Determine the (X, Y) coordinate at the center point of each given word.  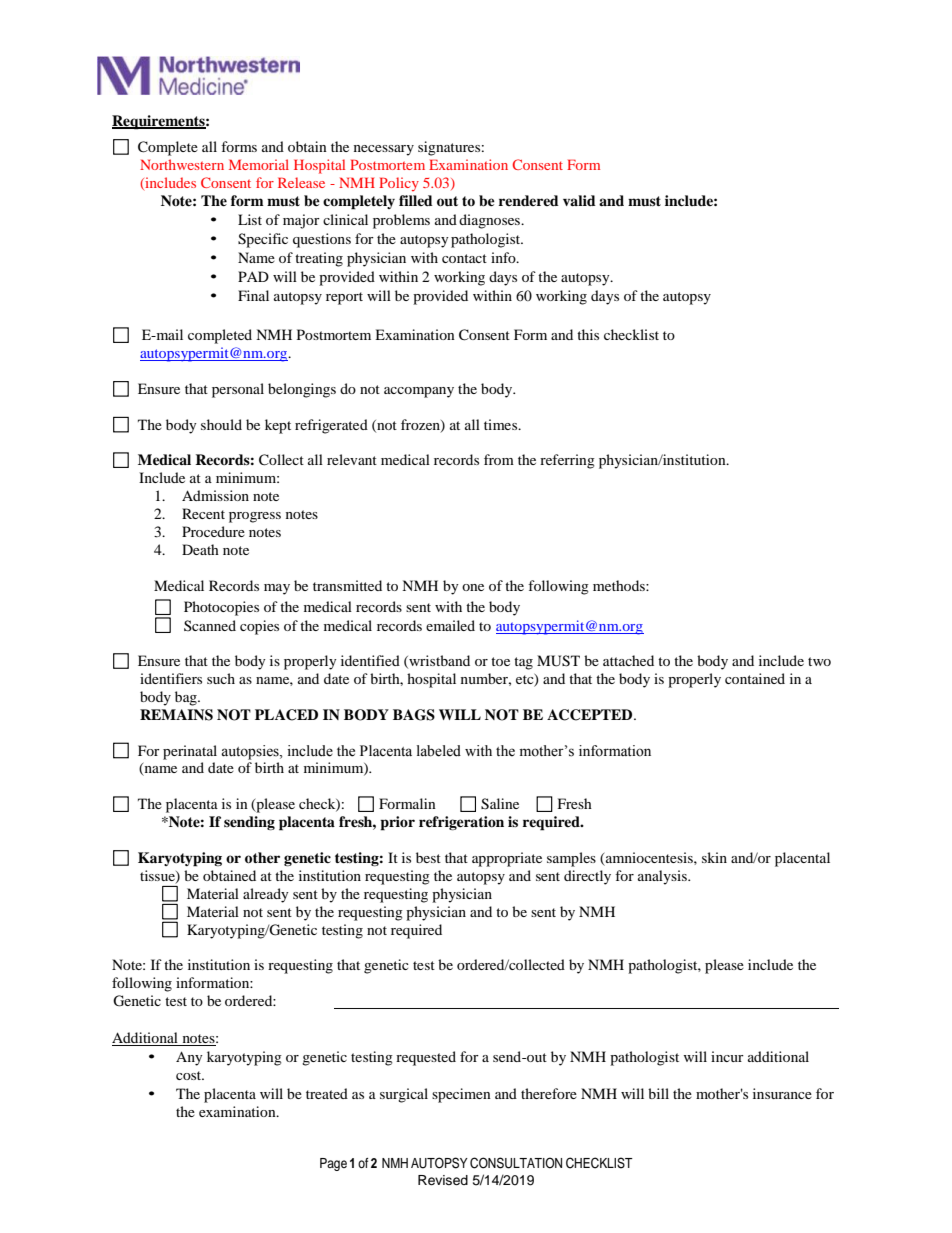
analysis (663, 877)
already (266, 895)
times (502, 424)
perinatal (190, 752)
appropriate (507, 859)
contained (755, 678)
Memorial (259, 164)
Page (333, 1164)
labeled (439, 751)
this (588, 334)
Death (200, 549)
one (473, 587)
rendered (529, 200)
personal (238, 390)
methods (620, 585)
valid (579, 200)
